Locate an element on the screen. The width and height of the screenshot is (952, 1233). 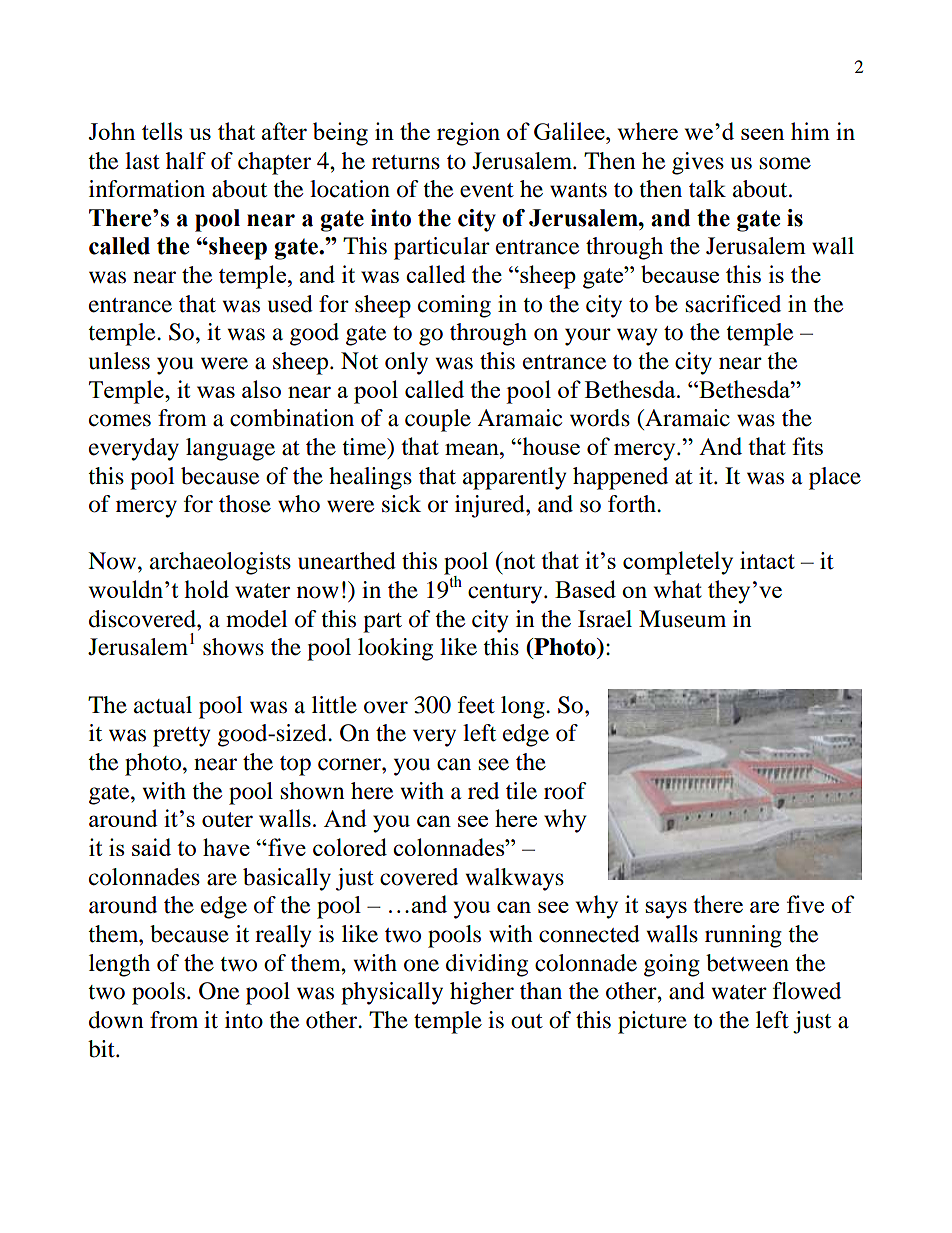
higher is located at coordinates (482, 993).
